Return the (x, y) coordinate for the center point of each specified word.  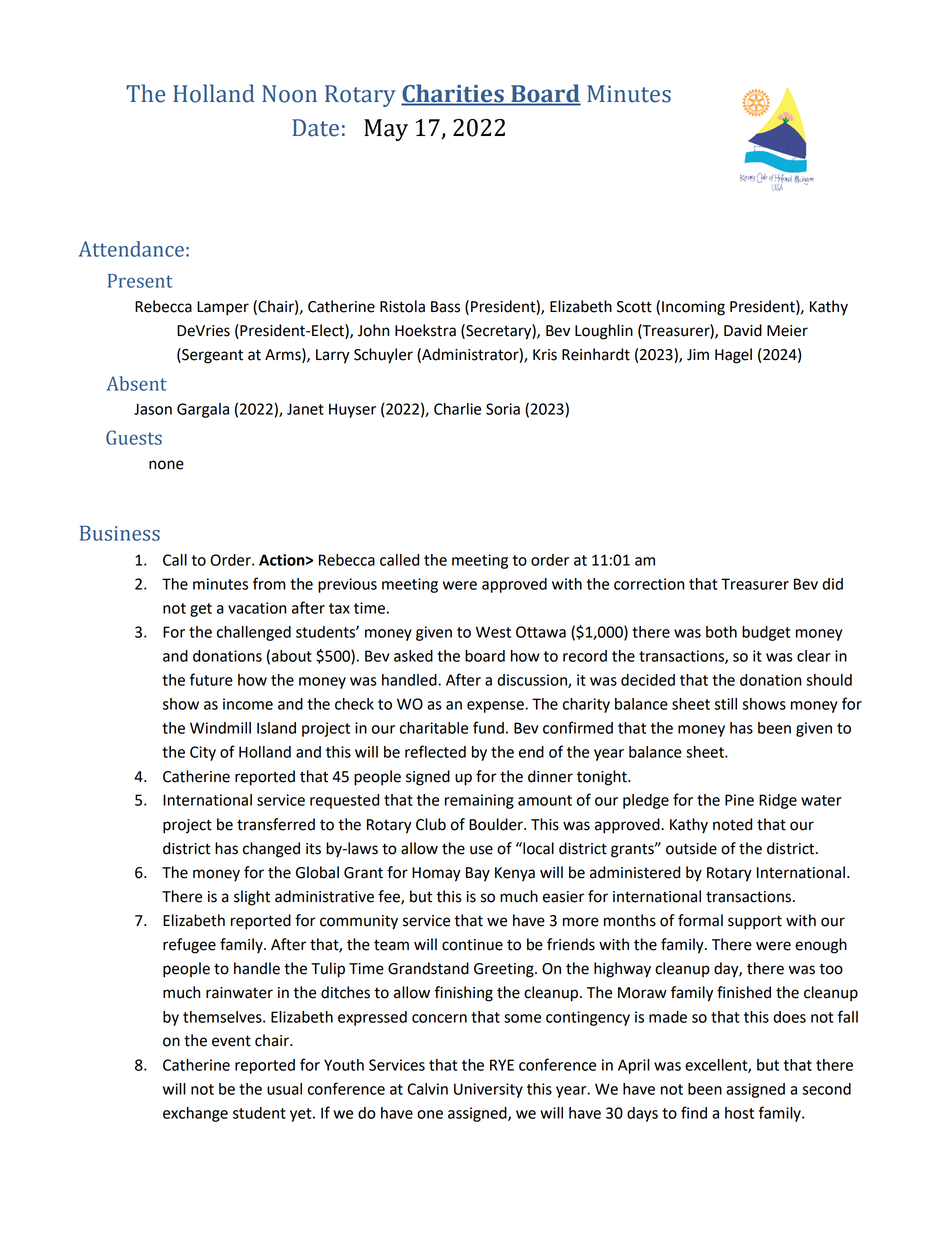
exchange (195, 1114)
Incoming (693, 308)
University (488, 1090)
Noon (289, 94)
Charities (453, 94)
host (739, 1113)
